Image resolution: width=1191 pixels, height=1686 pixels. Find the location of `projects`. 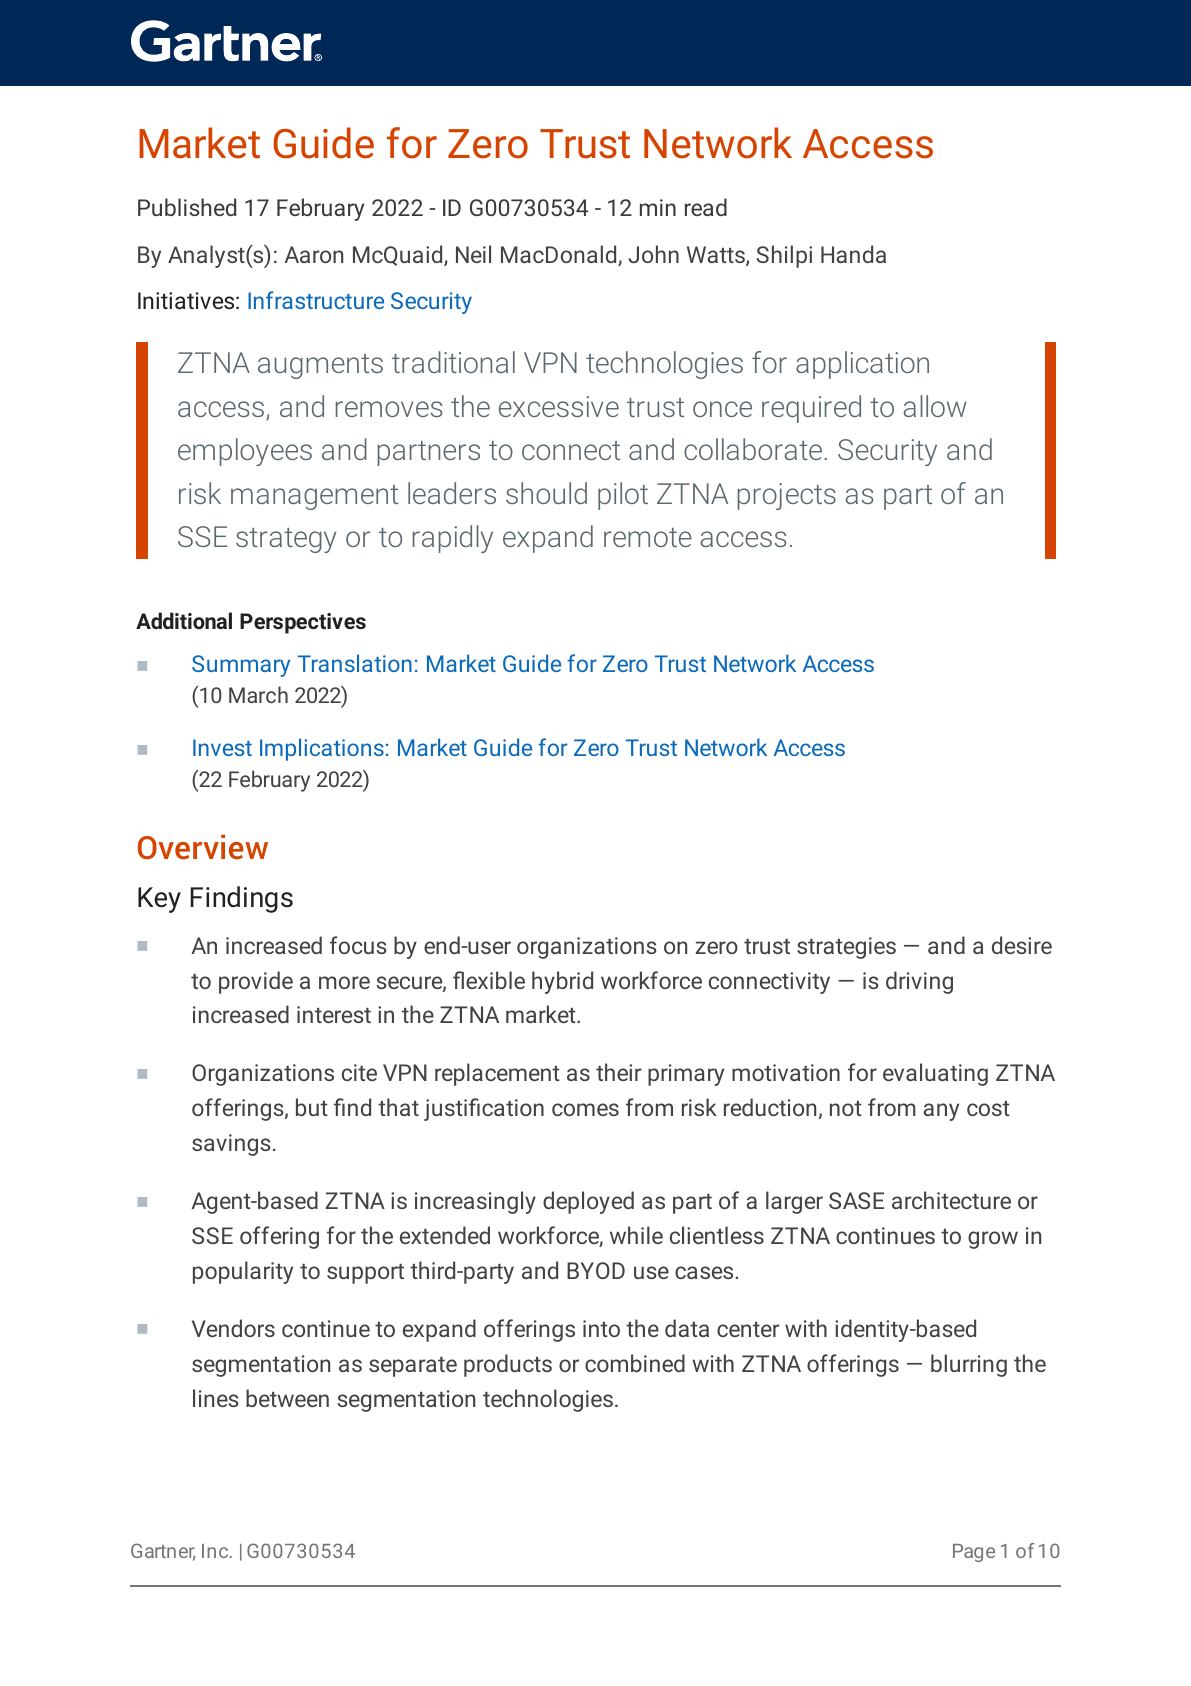

projects is located at coordinates (786, 496).
